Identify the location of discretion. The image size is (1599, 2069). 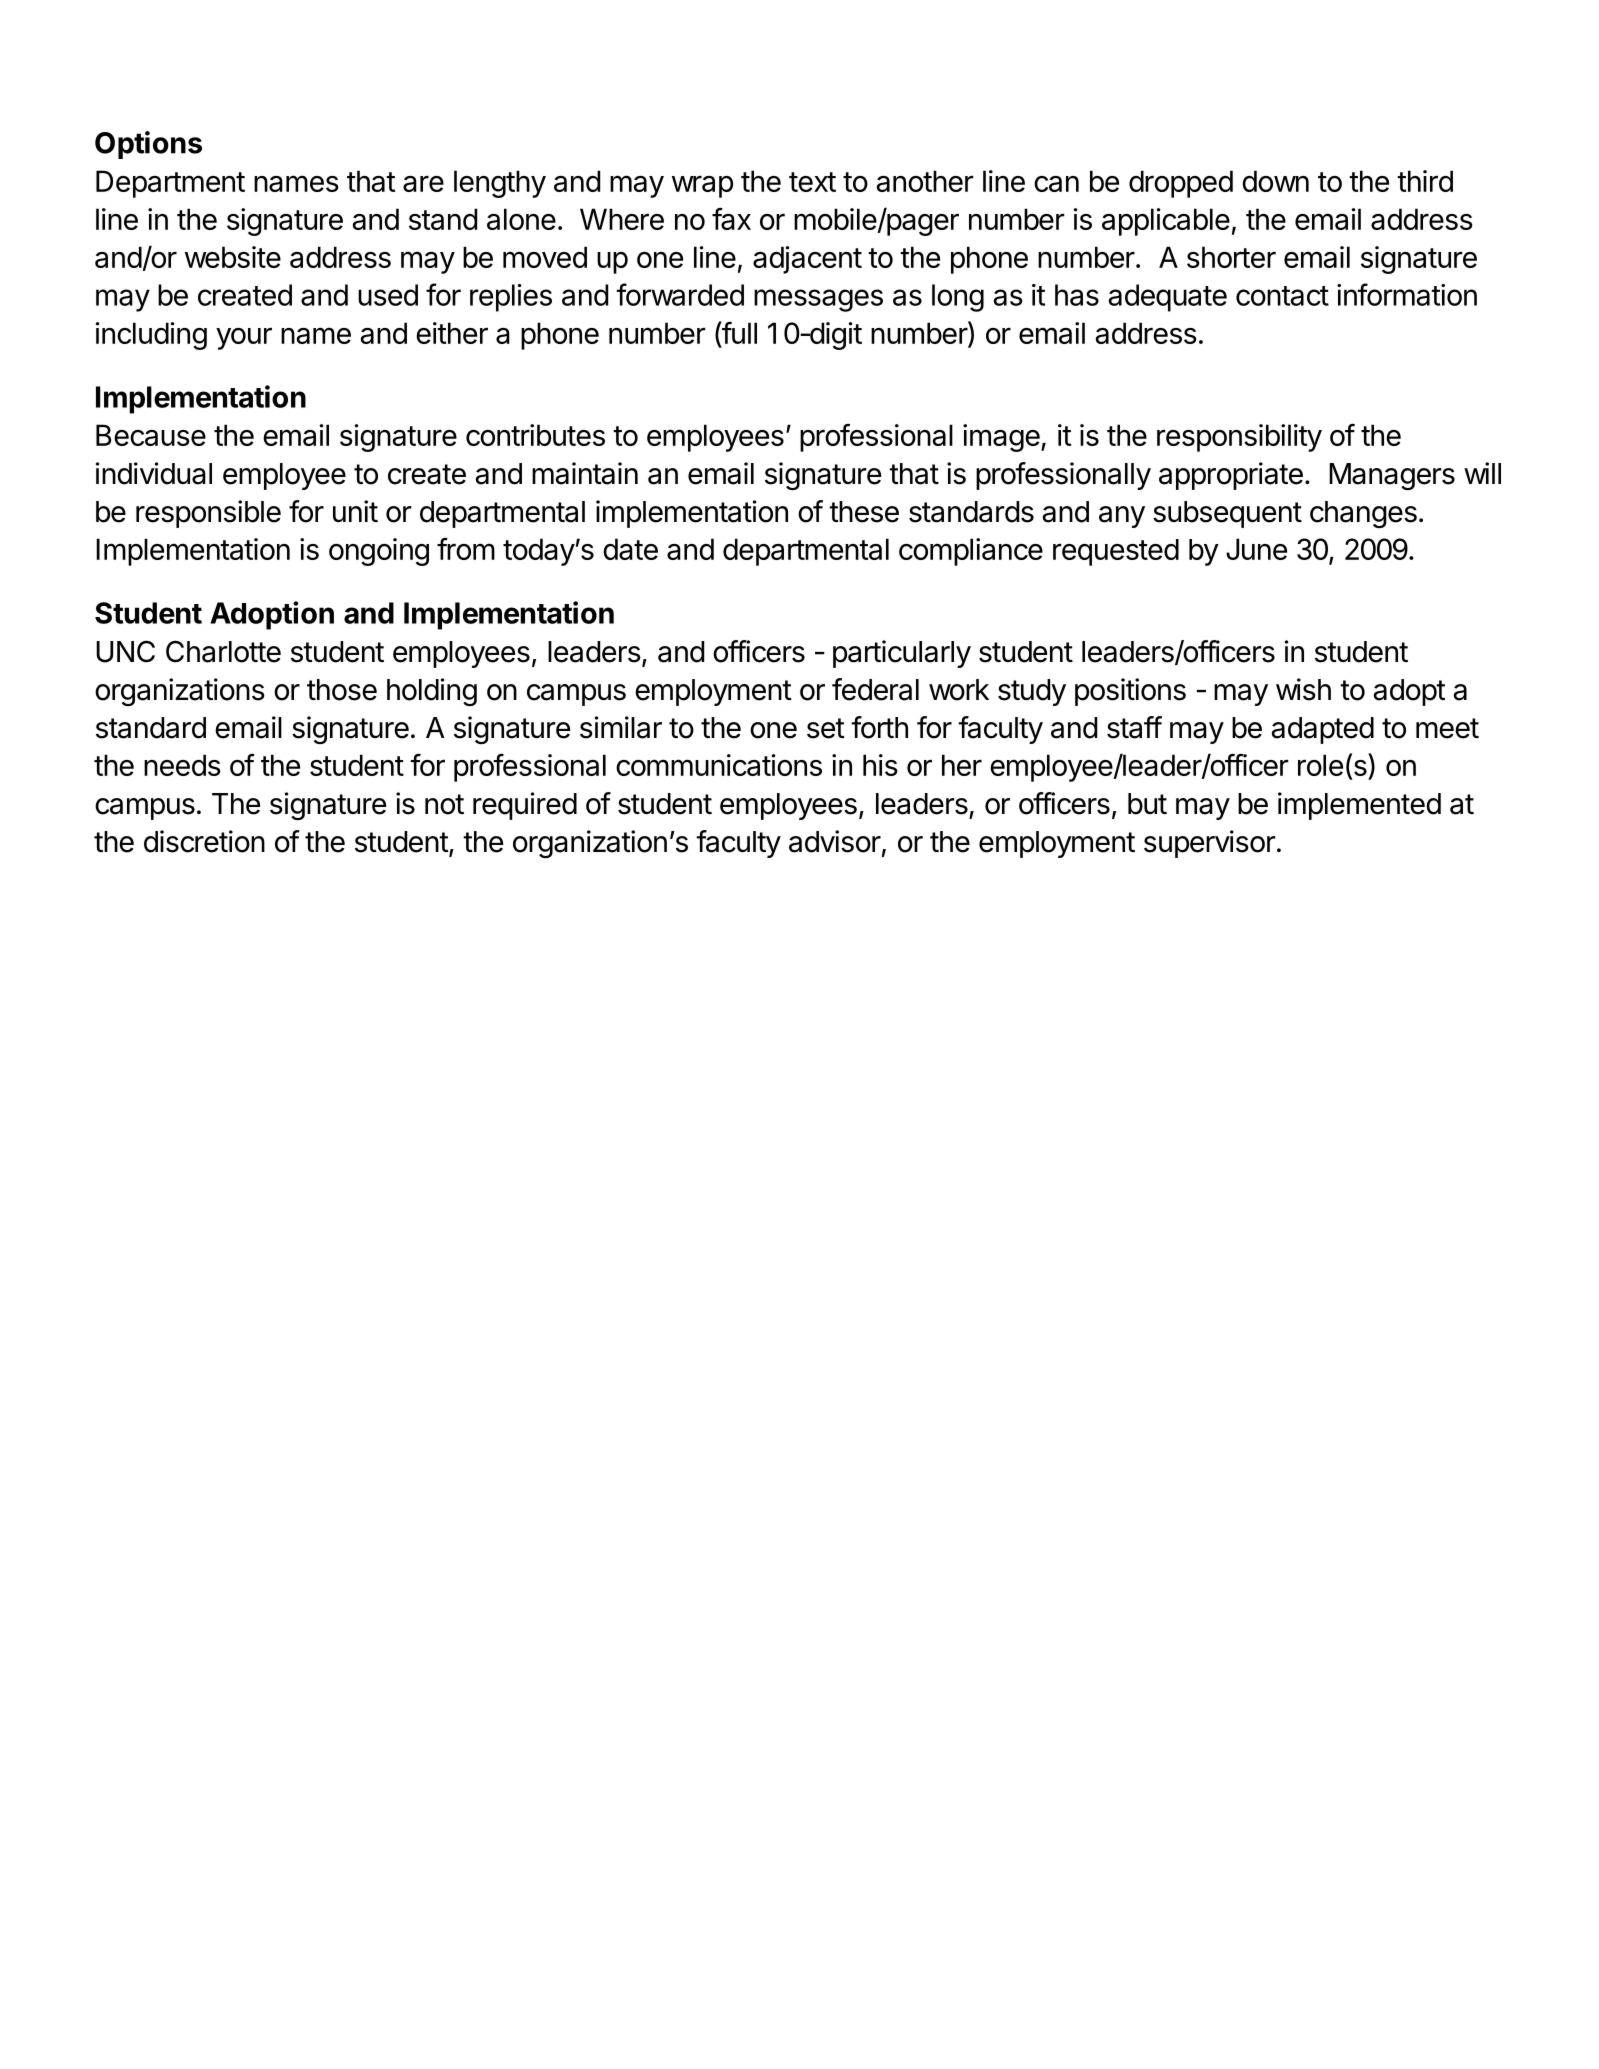
(204, 841).
